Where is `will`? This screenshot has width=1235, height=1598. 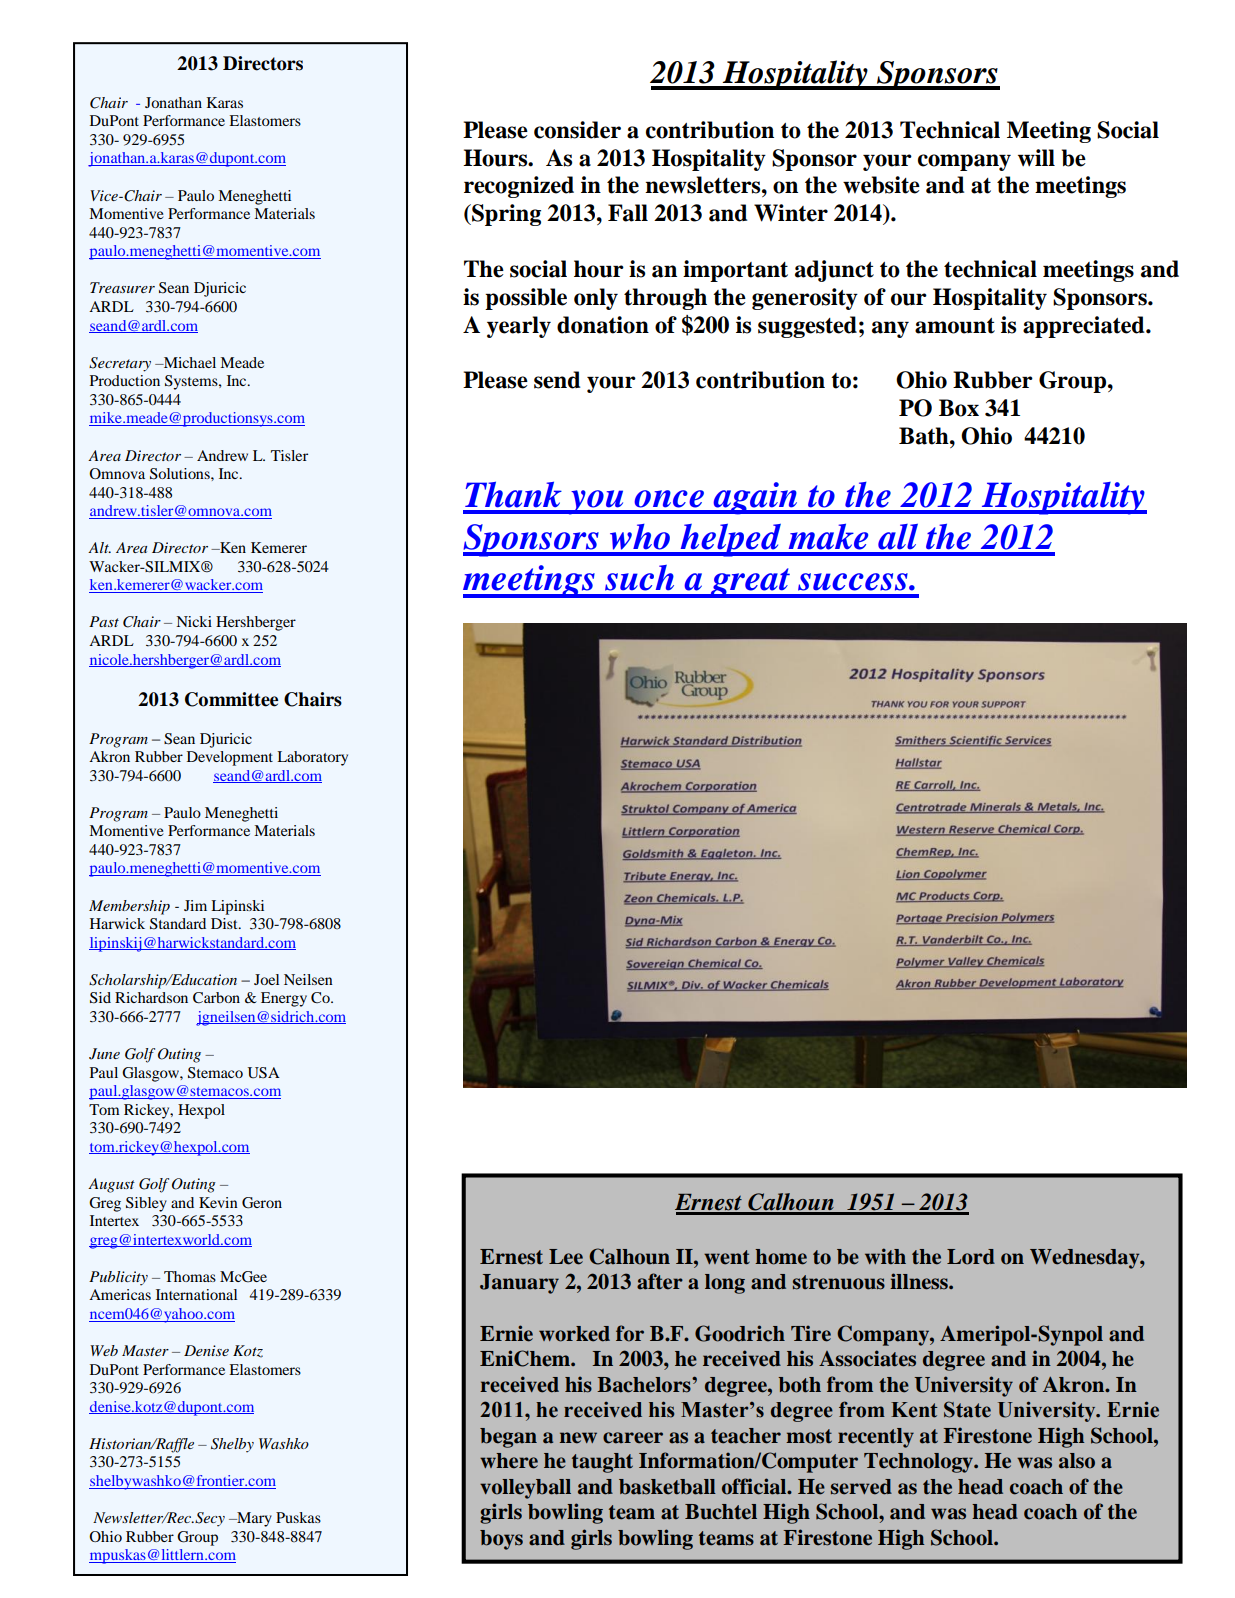 will is located at coordinates (1036, 158).
